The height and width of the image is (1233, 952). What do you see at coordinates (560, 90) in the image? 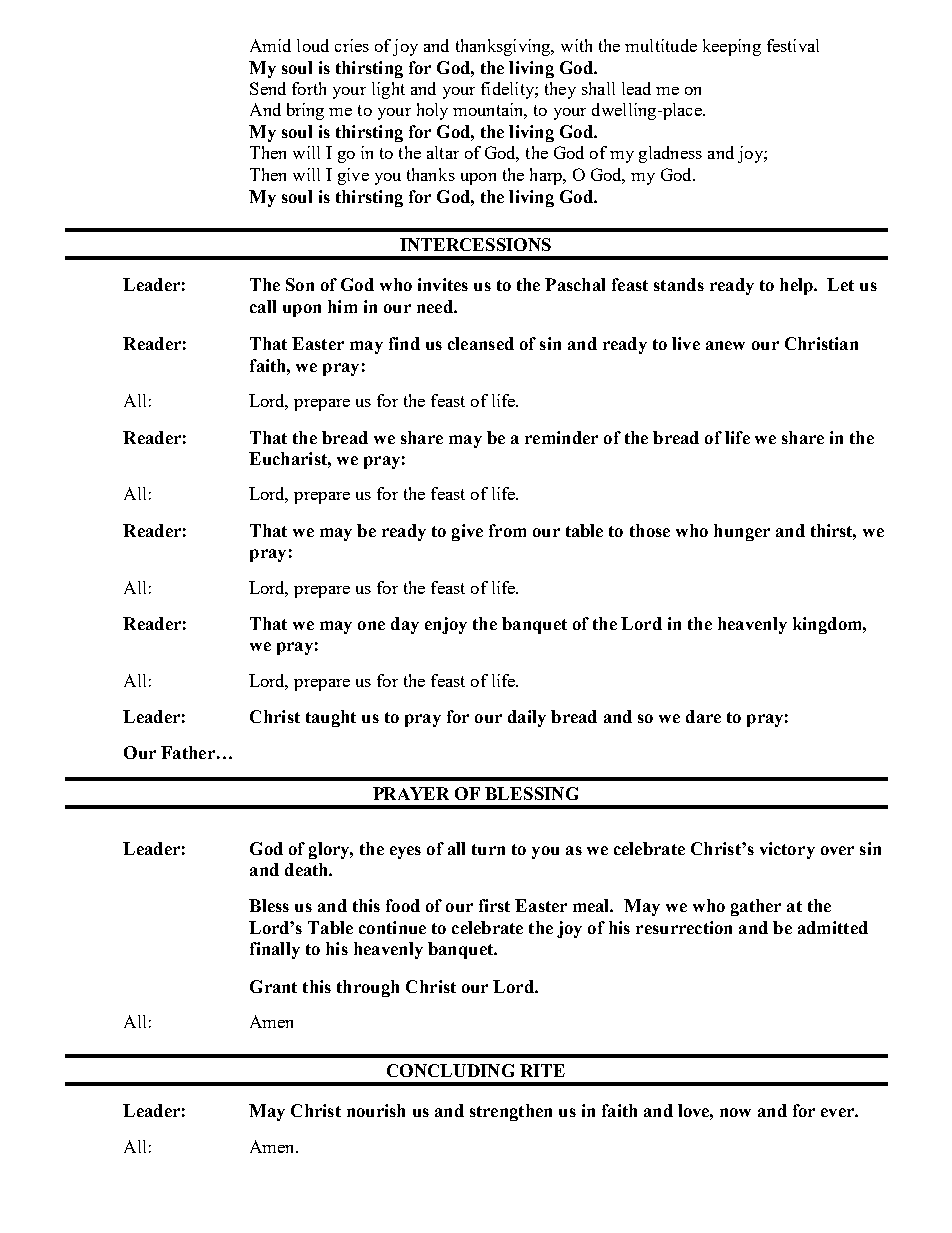
I see `they` at bounding box center [560, 90].
